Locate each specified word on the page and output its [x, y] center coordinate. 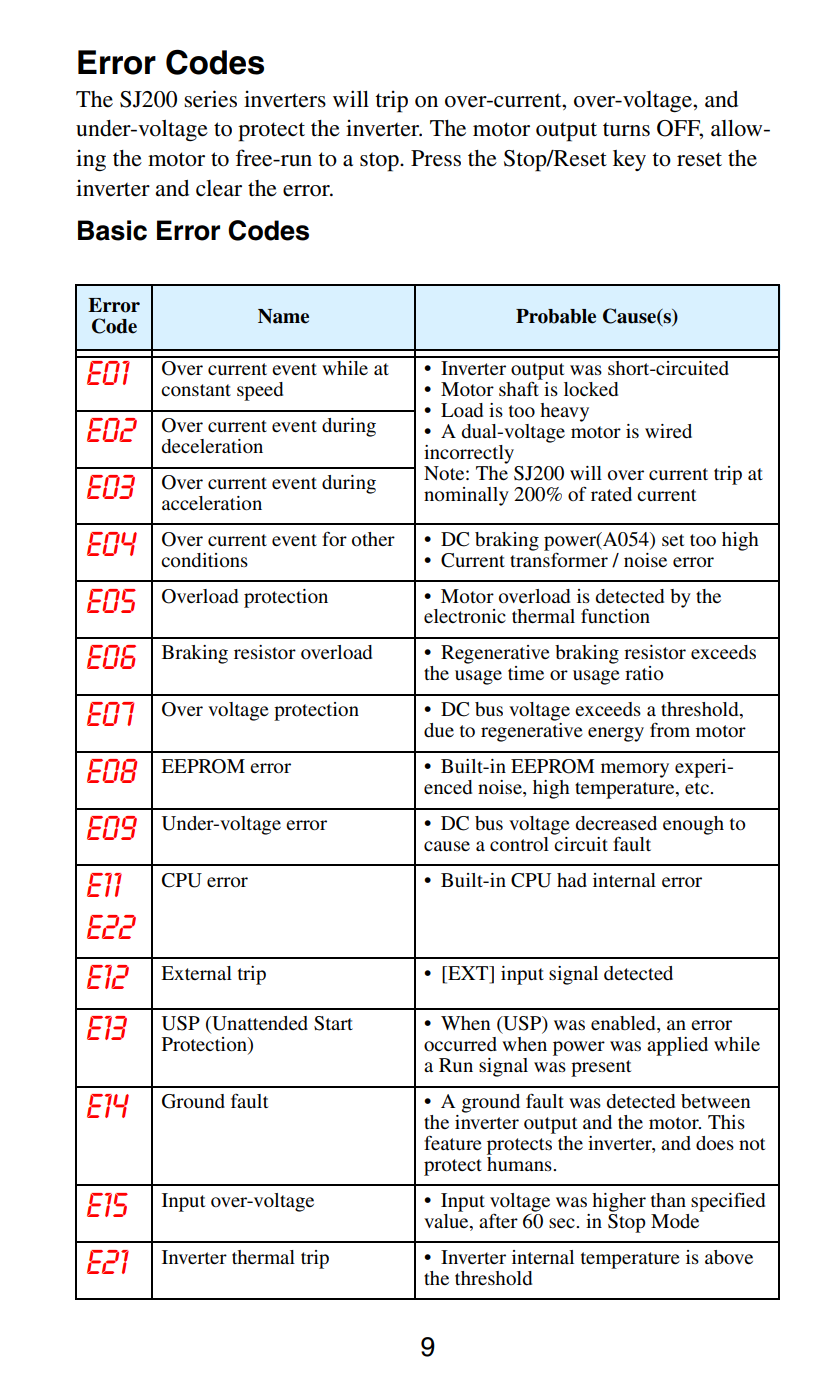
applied [677, 1046]
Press [436, 158]
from [670, 729]
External [196, 973]
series [210, 99]
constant [196, 390]
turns [626, 129]
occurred [460, 1044]
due [439, 730]
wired [668, 431]
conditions [204, 560]
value [447, 1221]
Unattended [259, 1024]
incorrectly [469, 454]
